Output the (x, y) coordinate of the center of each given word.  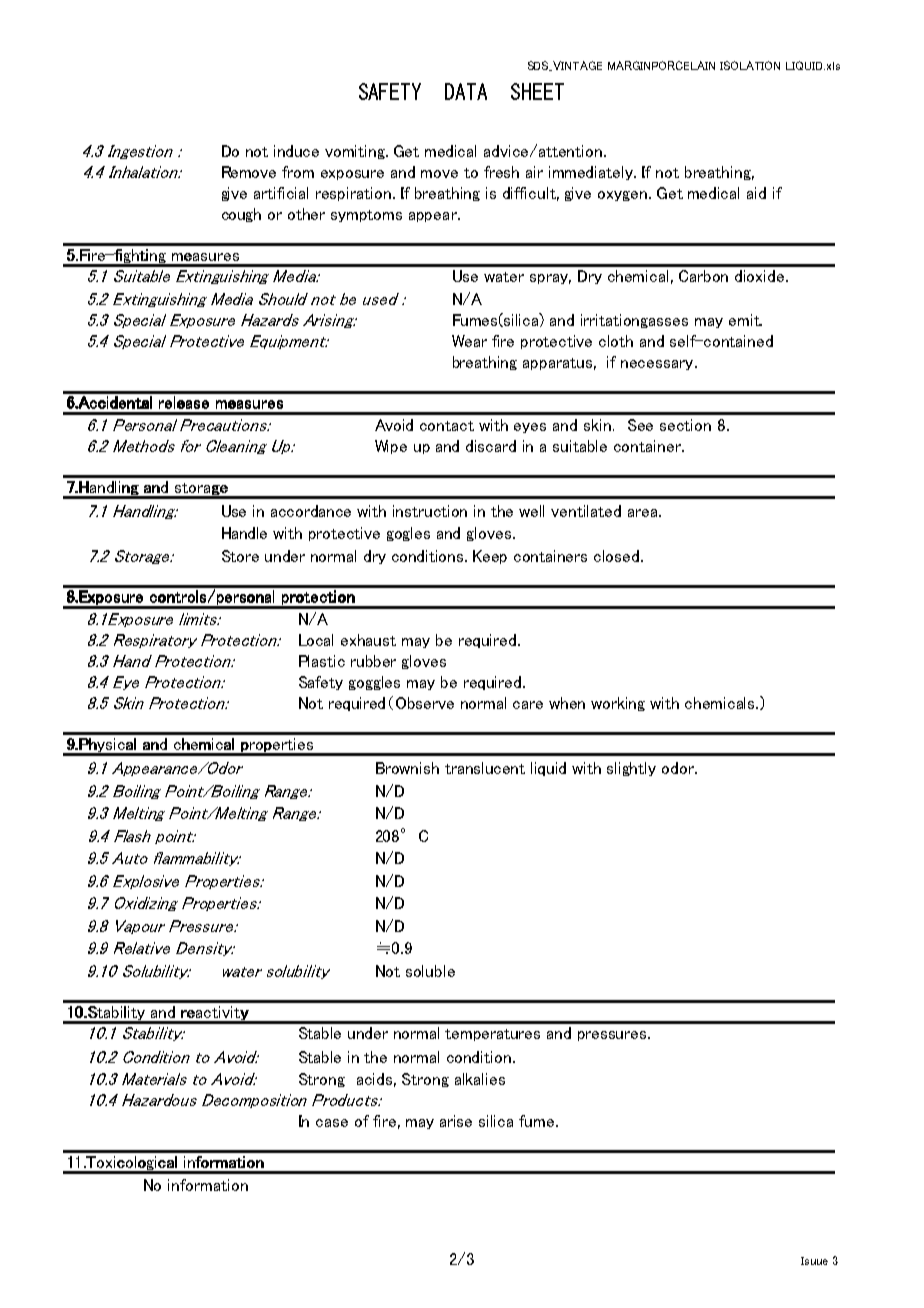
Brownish (407, 768)
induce (296, 151)
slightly (631, 769)
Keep (490, 557)
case (332, 1123)
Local (316, 640)
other (306, 214)
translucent (485, 768)
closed (618, 556)
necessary (658, 365)
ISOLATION (750, 65)
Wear (469, 341)
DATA (466, 91)
